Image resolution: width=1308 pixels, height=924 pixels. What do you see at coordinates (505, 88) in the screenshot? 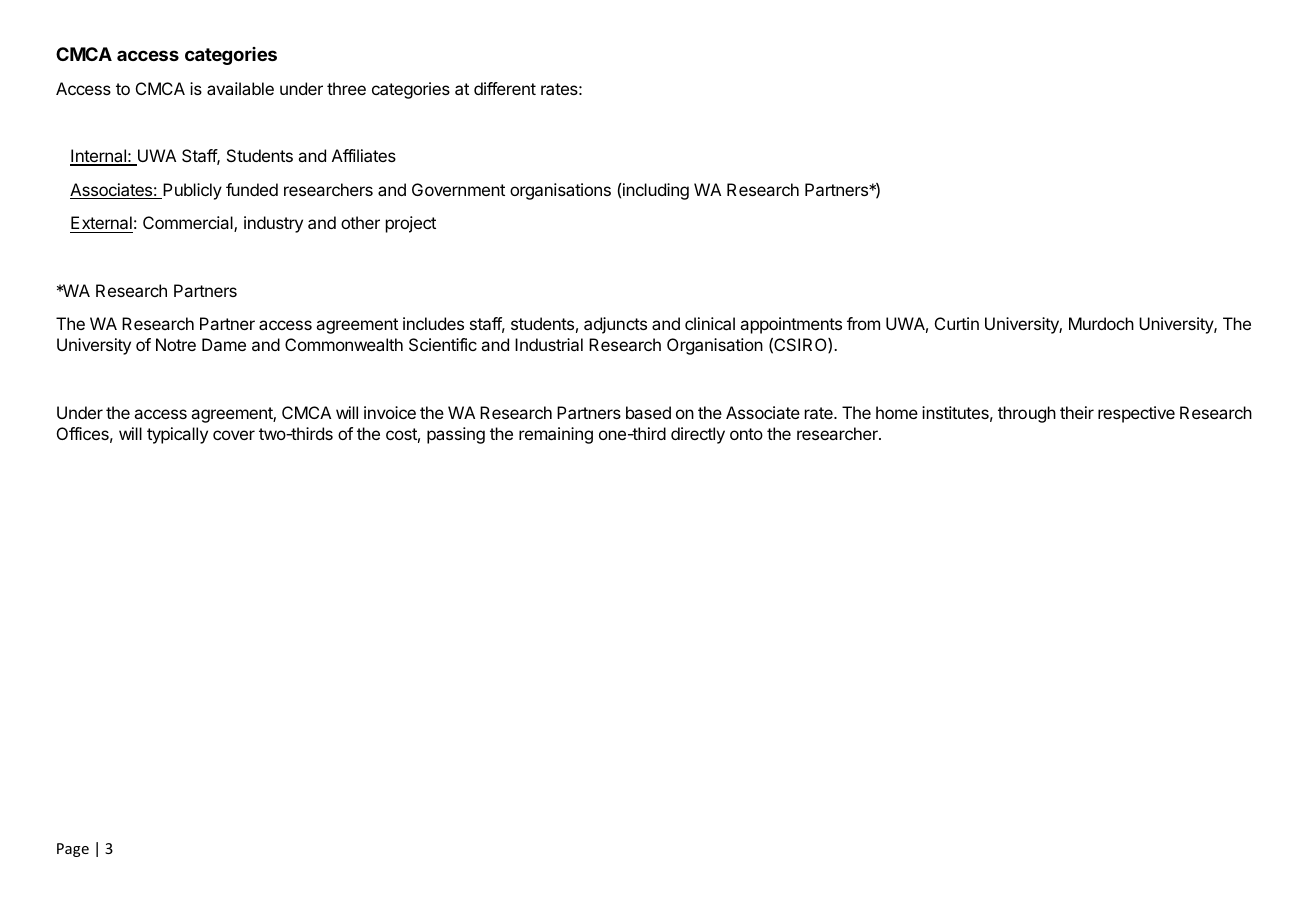
I see `different` at bounding box center [505, 88].
